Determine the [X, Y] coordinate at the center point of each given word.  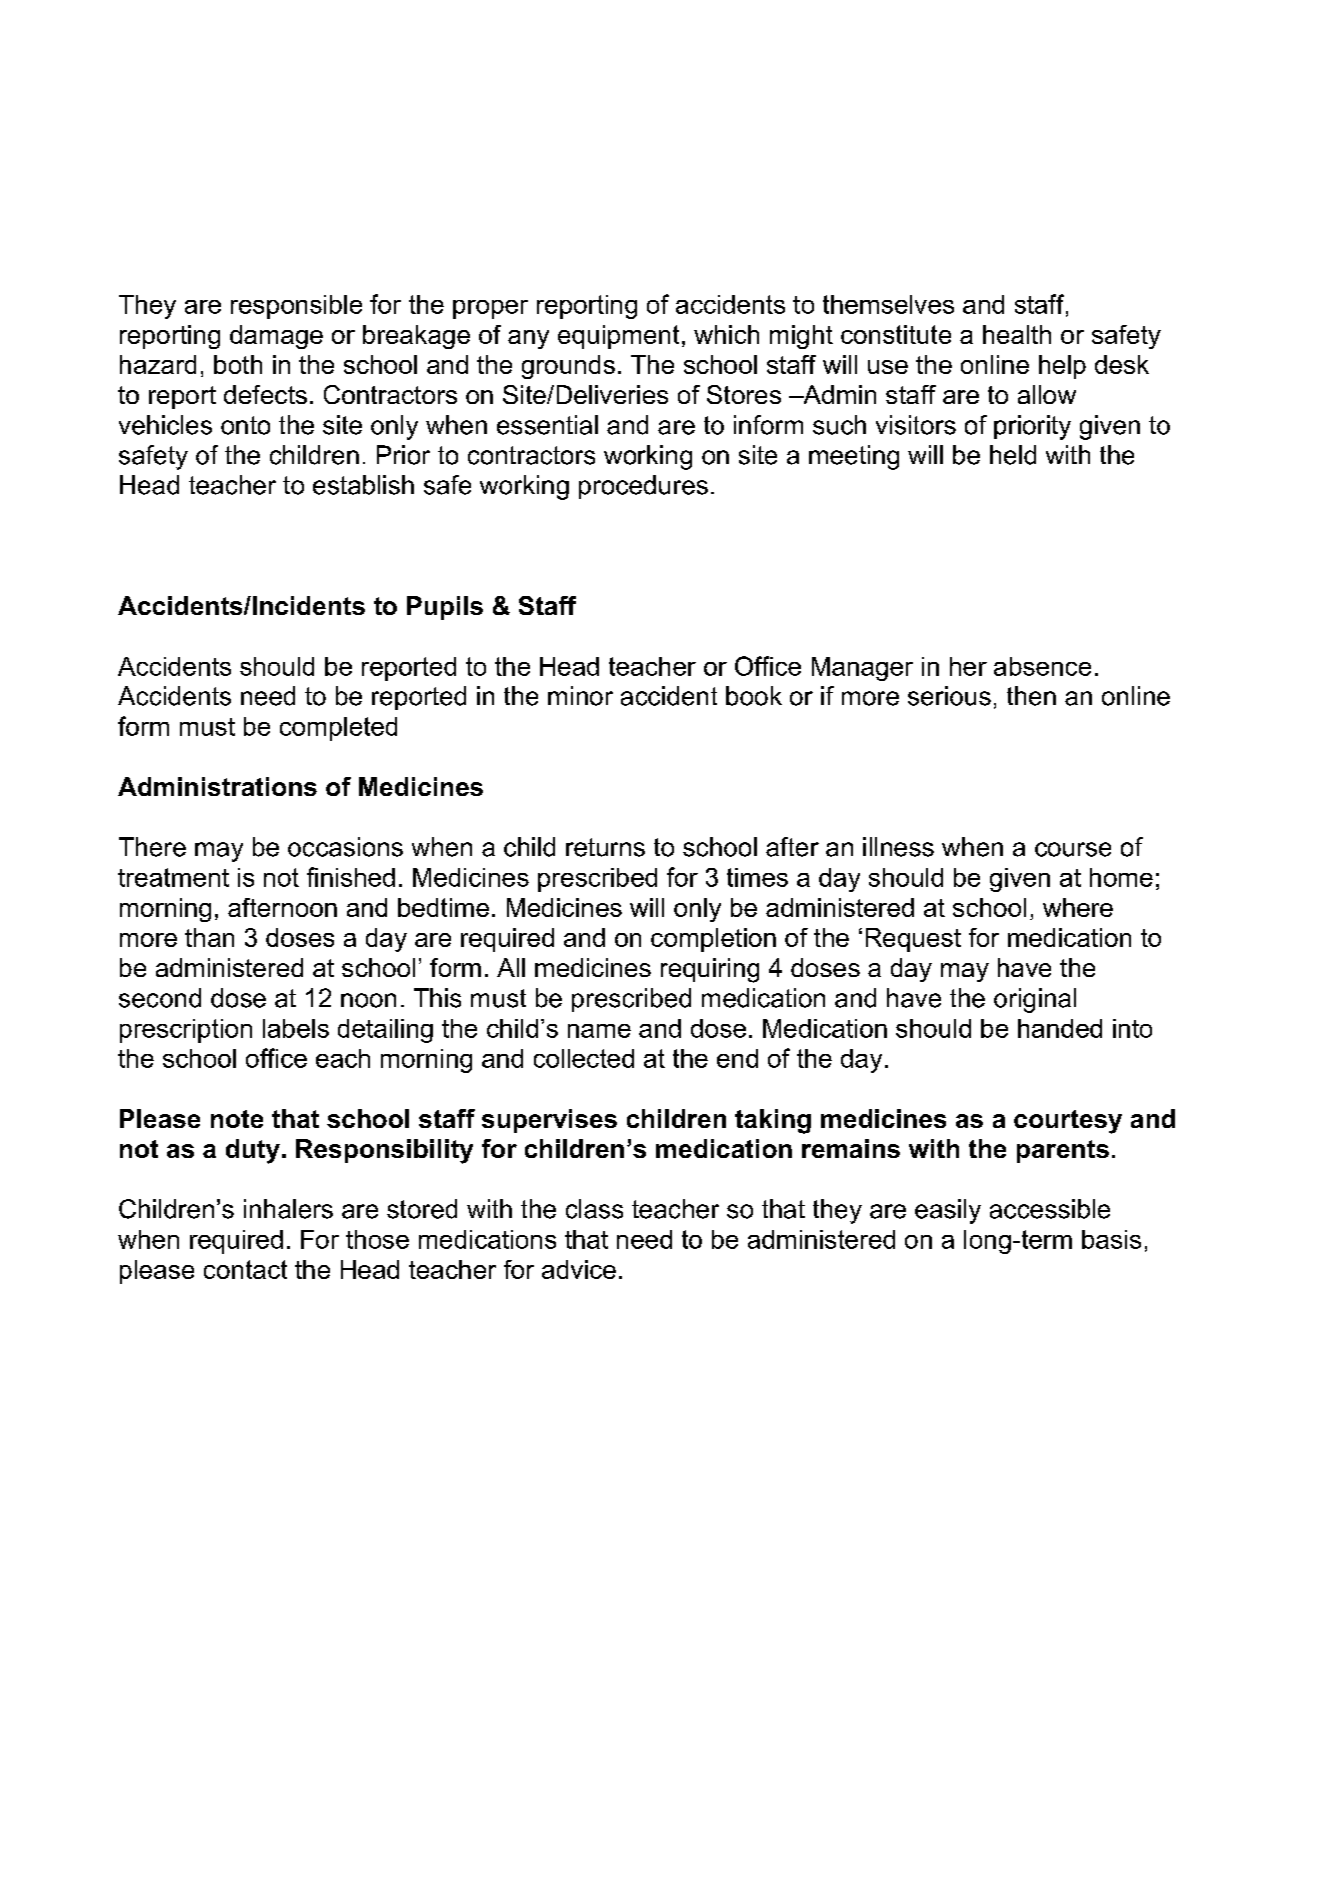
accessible [1050, 1209]
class [594, 1209]
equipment [618, 337]
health [1017, 334]
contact [245, 1269]
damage [276, 337]
